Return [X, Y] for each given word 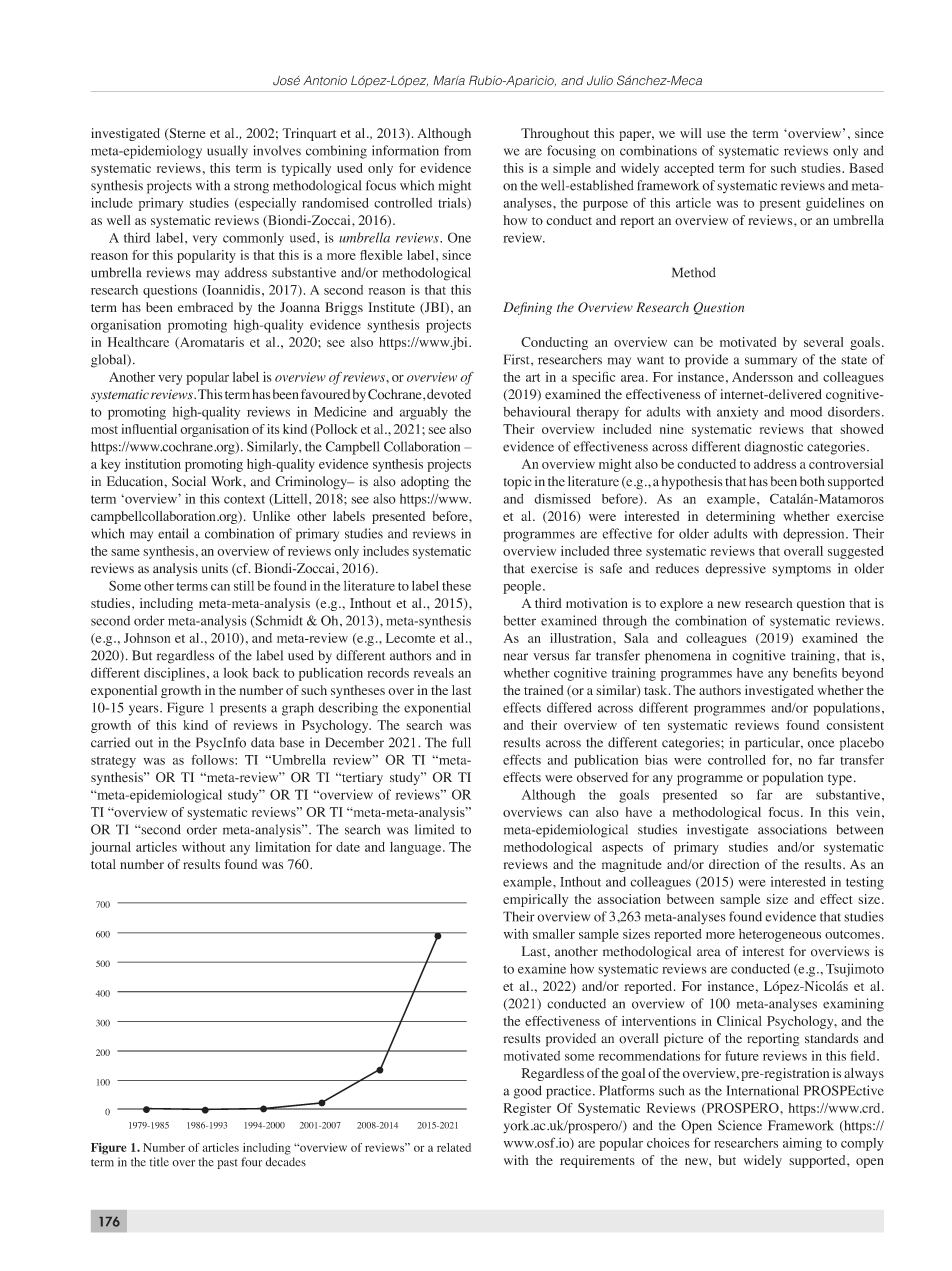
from [457, 150]
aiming [802, 1144]
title [159, 1162]
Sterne [186, 134]
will [691, 133]
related [454, 1147]
